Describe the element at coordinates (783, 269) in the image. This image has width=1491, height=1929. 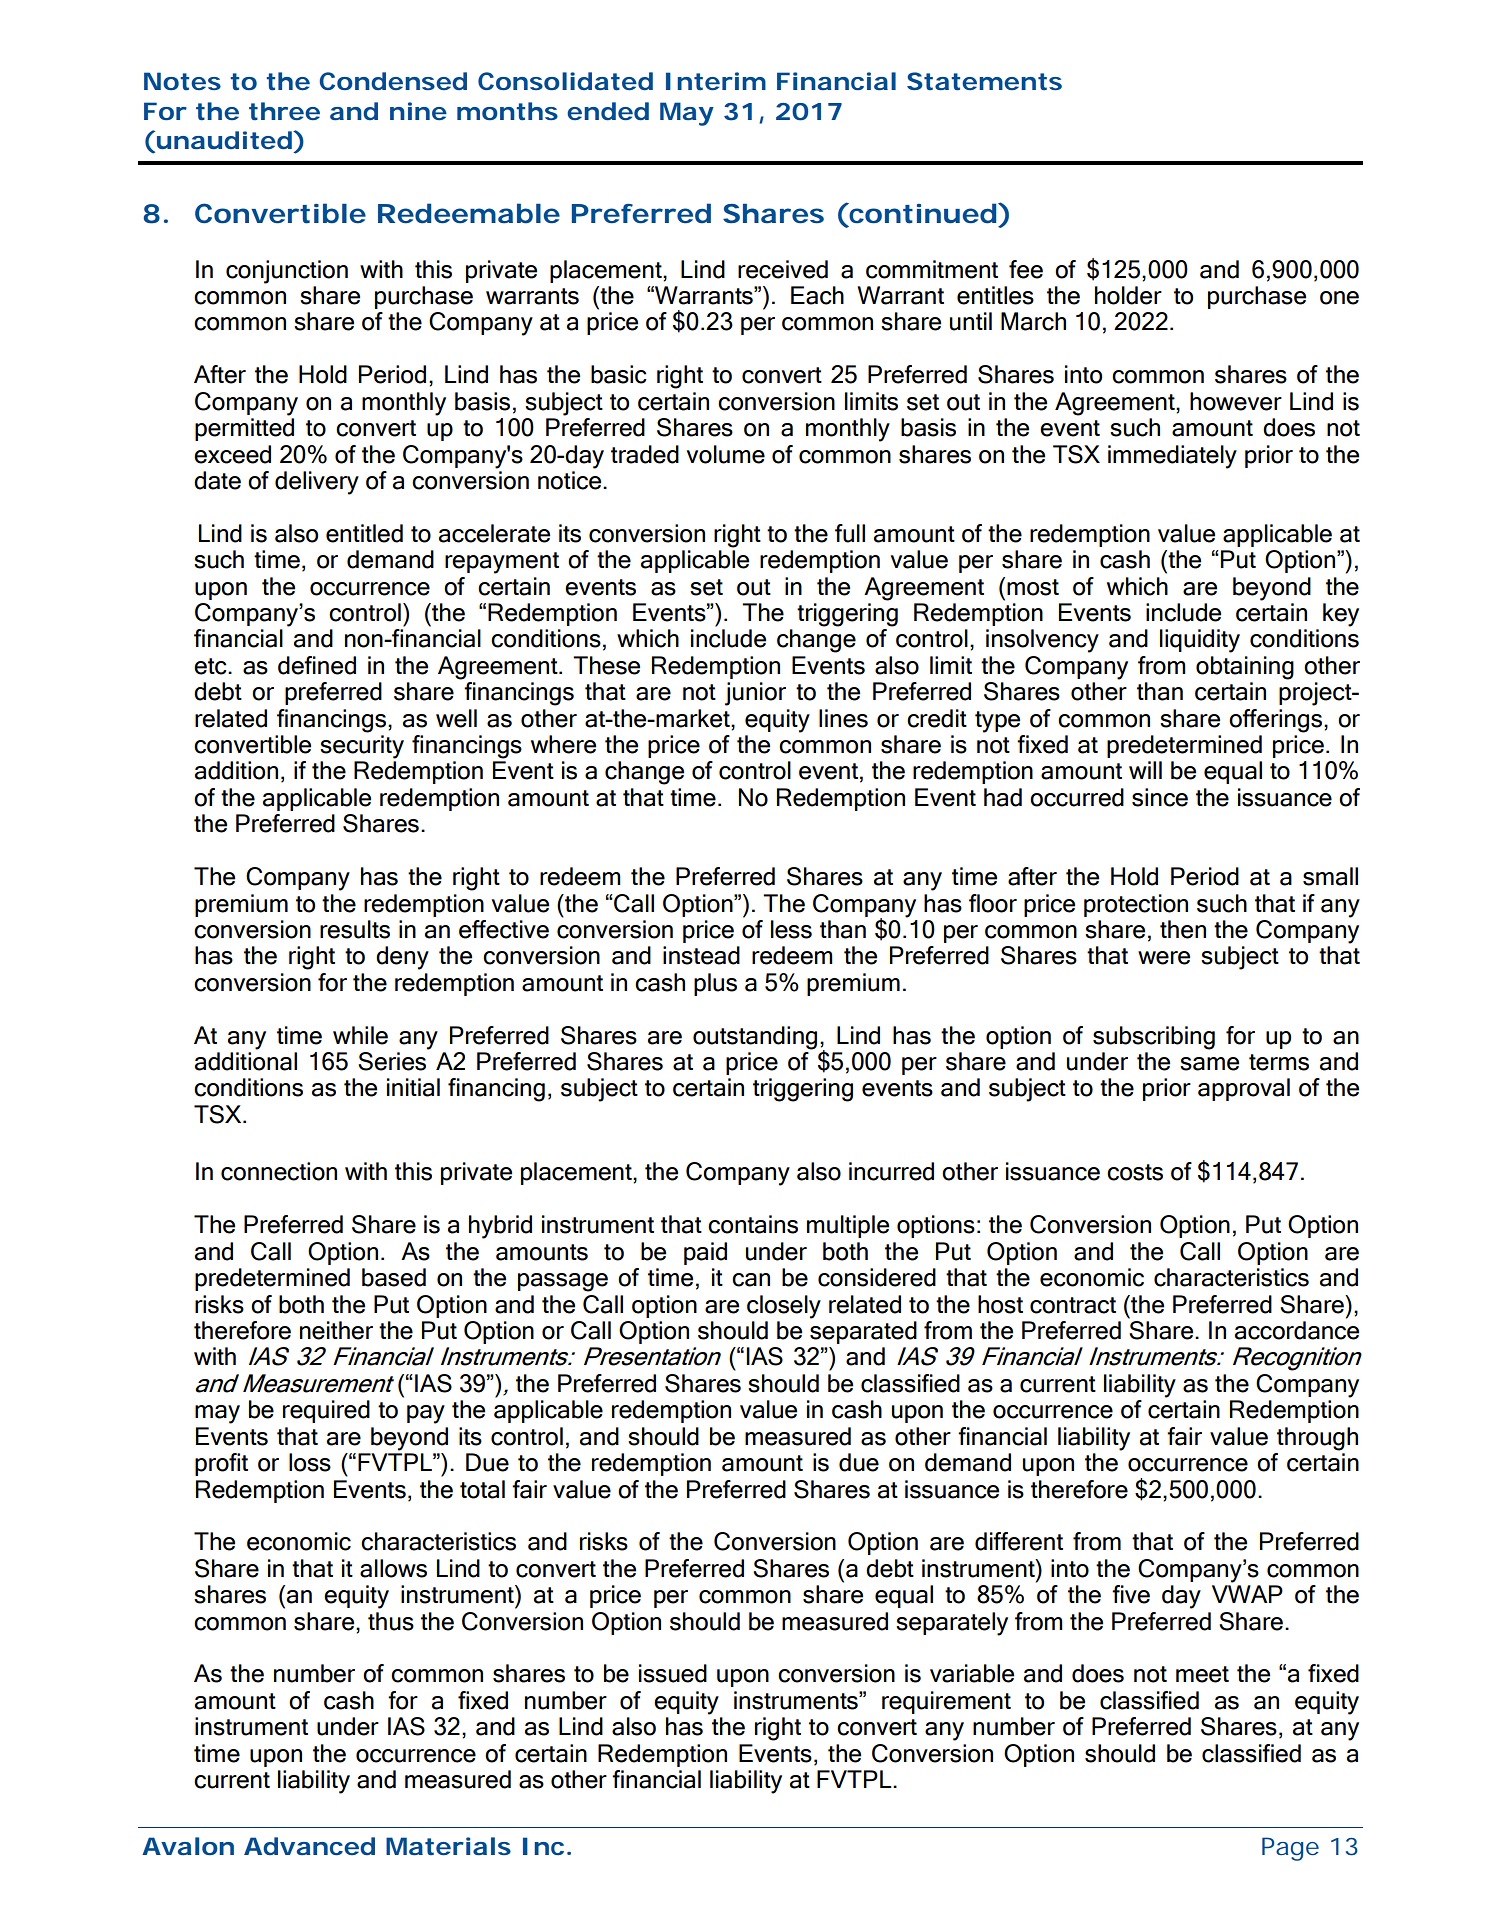
I see `received` at that location.
